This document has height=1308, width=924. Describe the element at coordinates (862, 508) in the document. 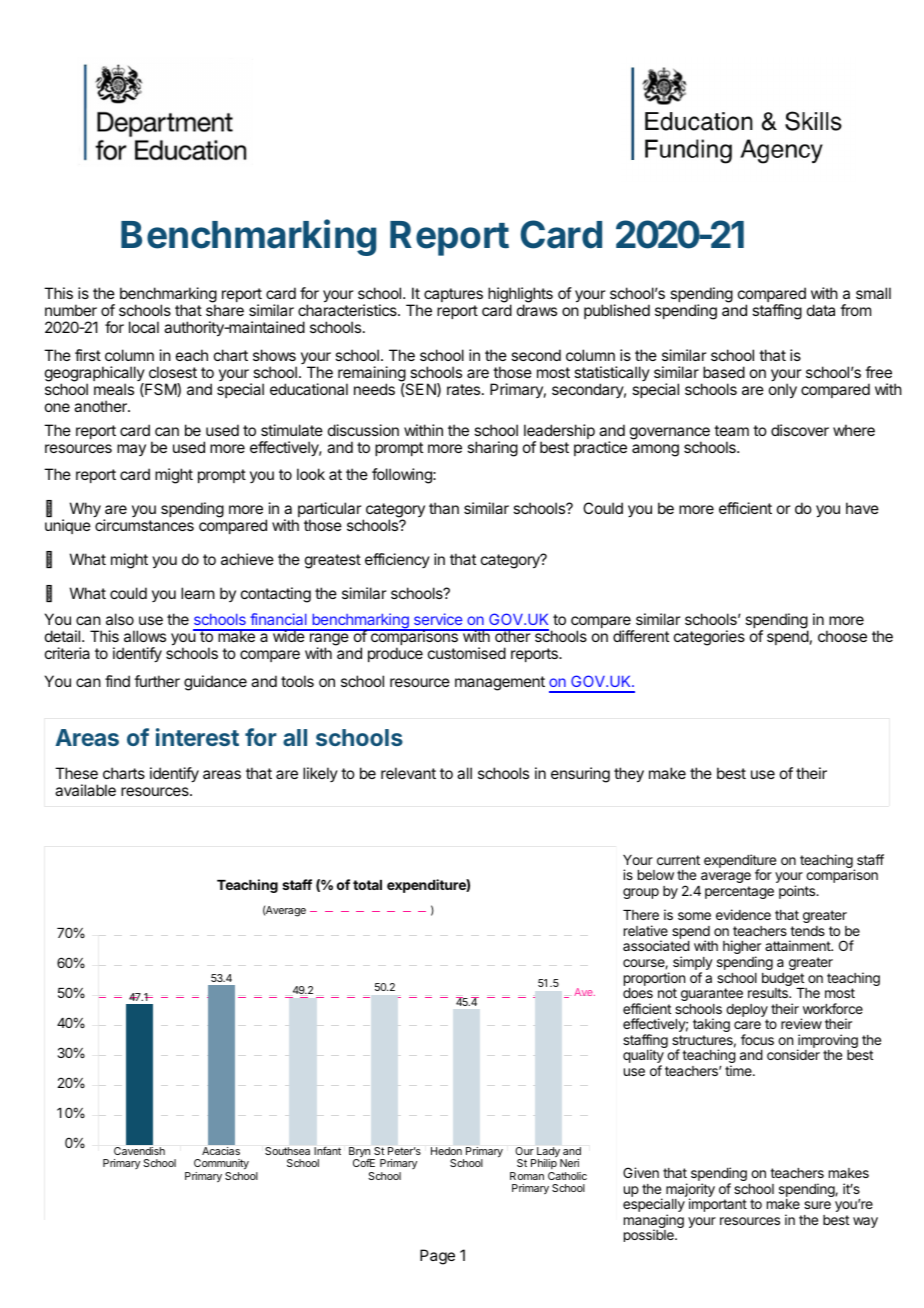

I see `have` at that location.
